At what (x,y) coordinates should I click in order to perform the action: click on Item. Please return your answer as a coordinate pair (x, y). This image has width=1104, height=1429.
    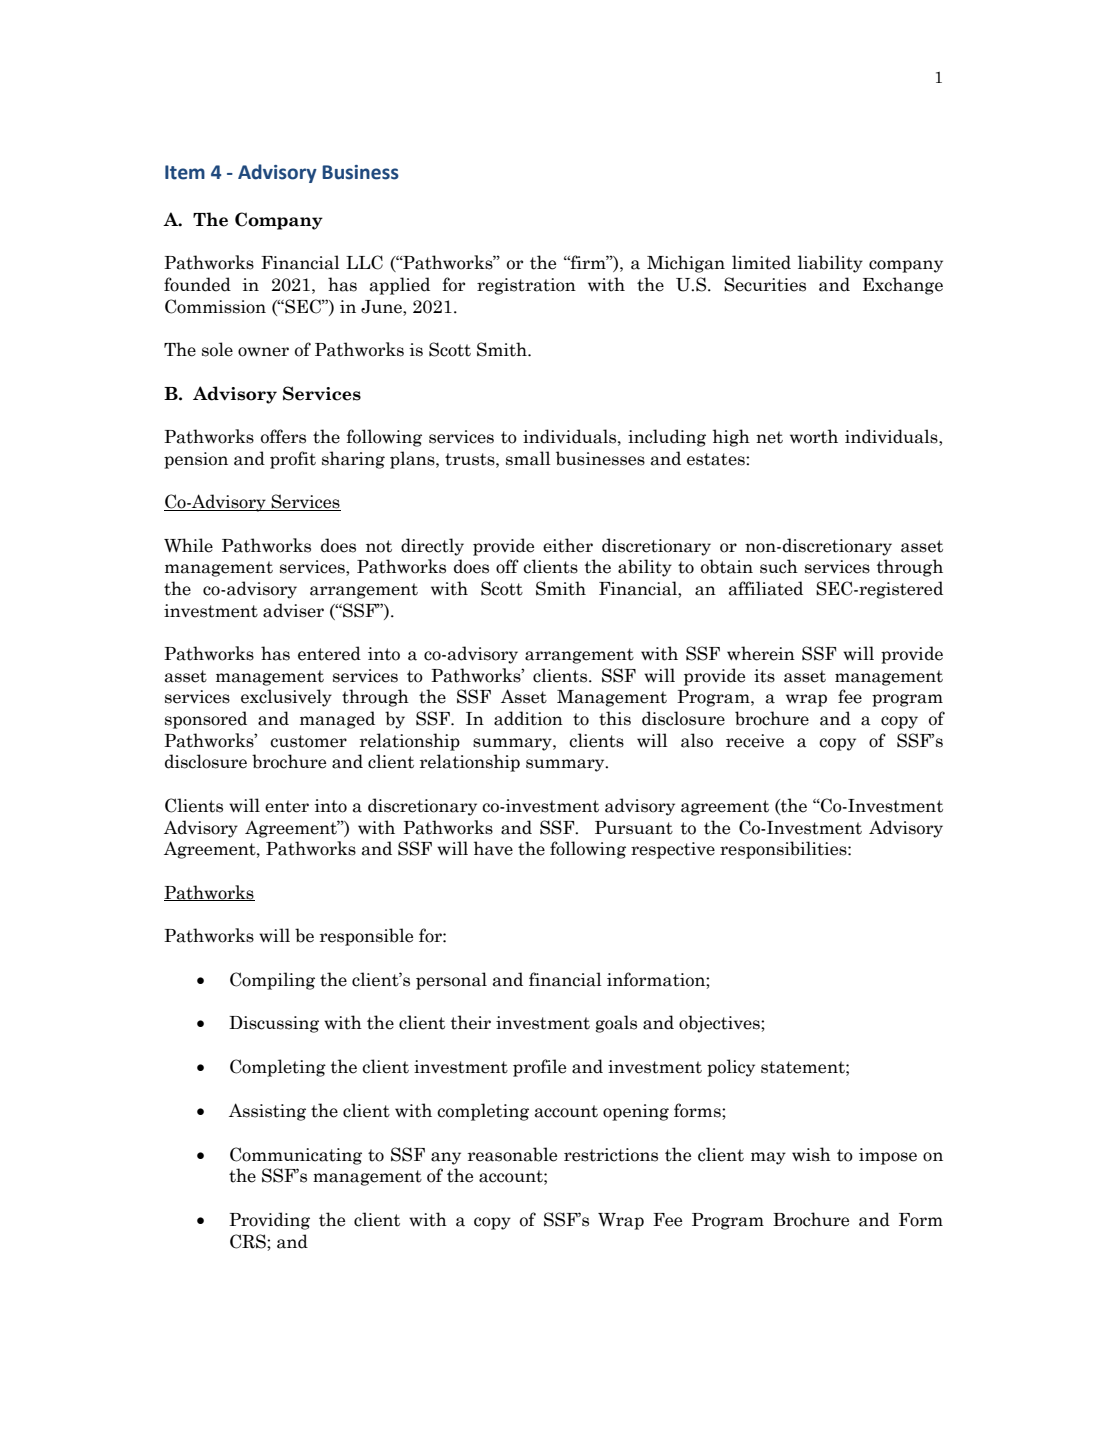
    Looking at the image, I should click on (185, 172).
